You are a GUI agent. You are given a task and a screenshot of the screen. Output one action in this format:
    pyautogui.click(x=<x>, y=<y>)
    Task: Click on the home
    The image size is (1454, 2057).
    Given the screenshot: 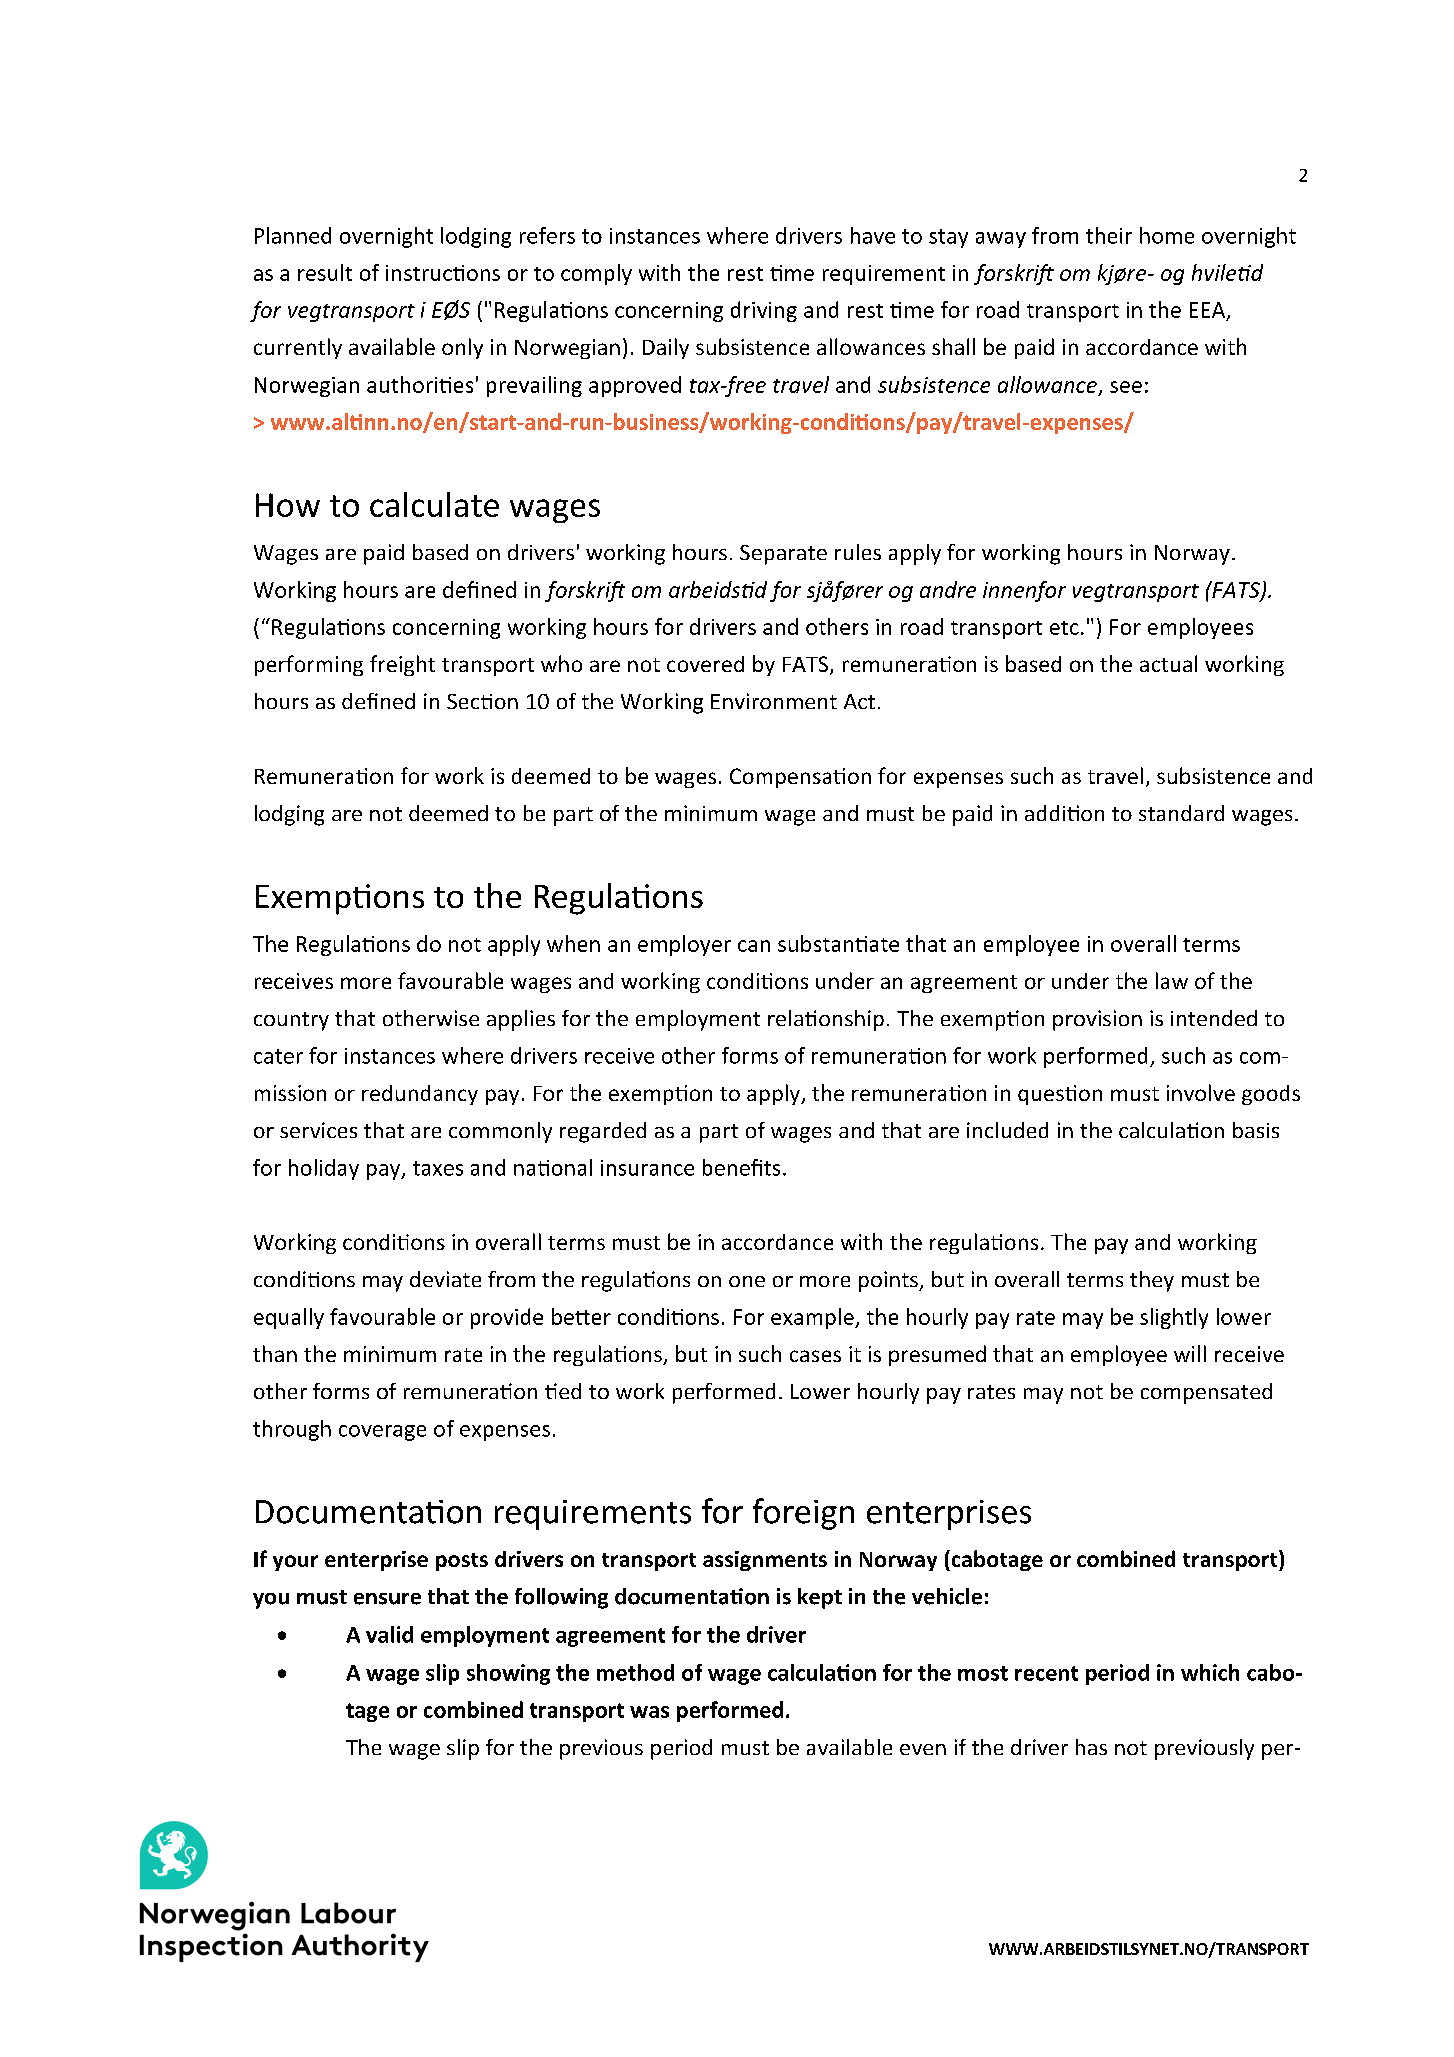 What is the action you would take?
    pyautogui.click(x=1167, y=235)
